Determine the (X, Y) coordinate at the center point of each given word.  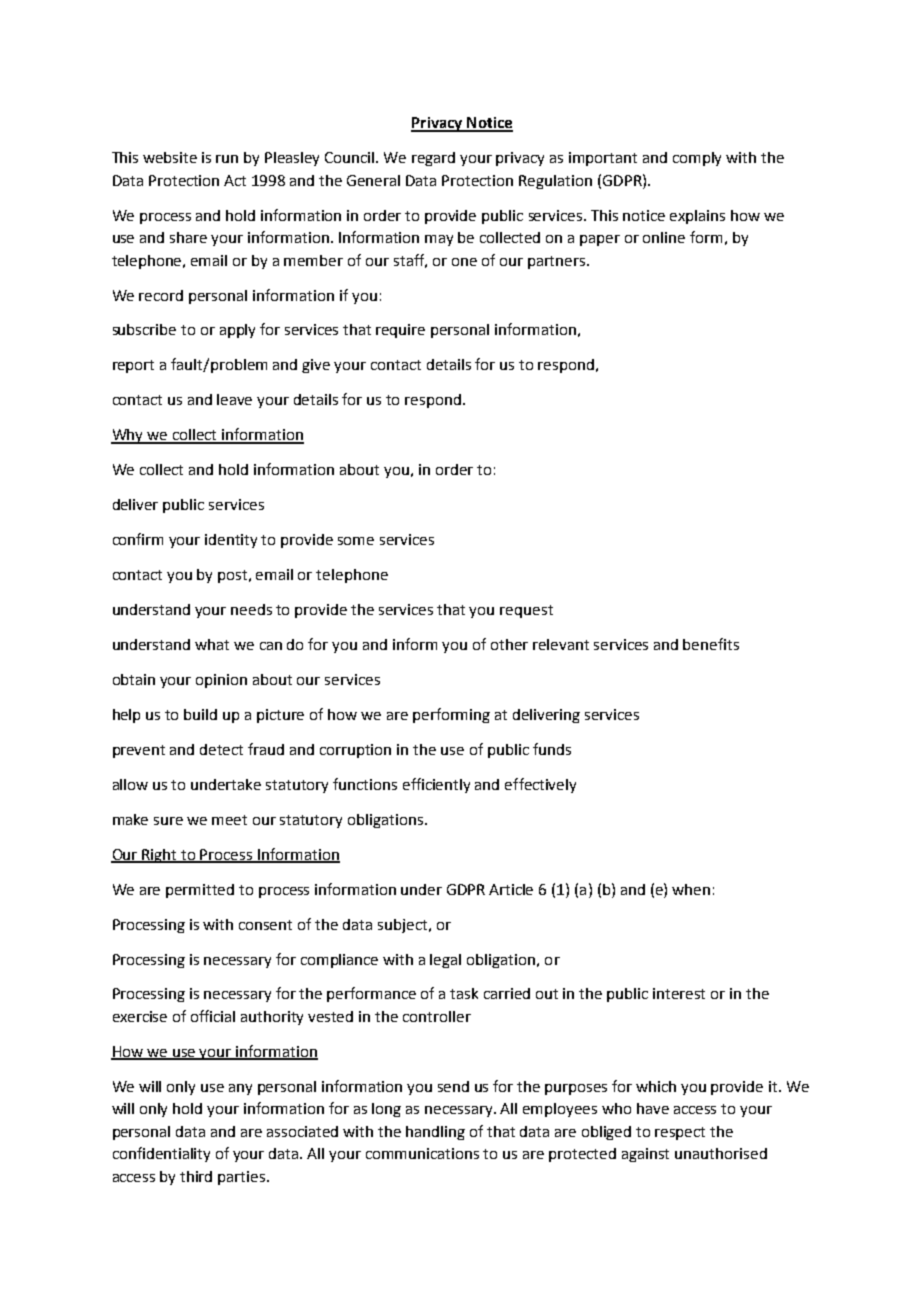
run (227, 159)
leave (234, 399)
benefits (711, 644)
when (691, 889)
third (196, 1176)
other (509, 644)
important (603, 159)
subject (404, 926)
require (400, 331)
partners (558, 262)
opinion (221, 681)
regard (433, 159)
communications (422, 1153)
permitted (200, 891)
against (645, 1155)
